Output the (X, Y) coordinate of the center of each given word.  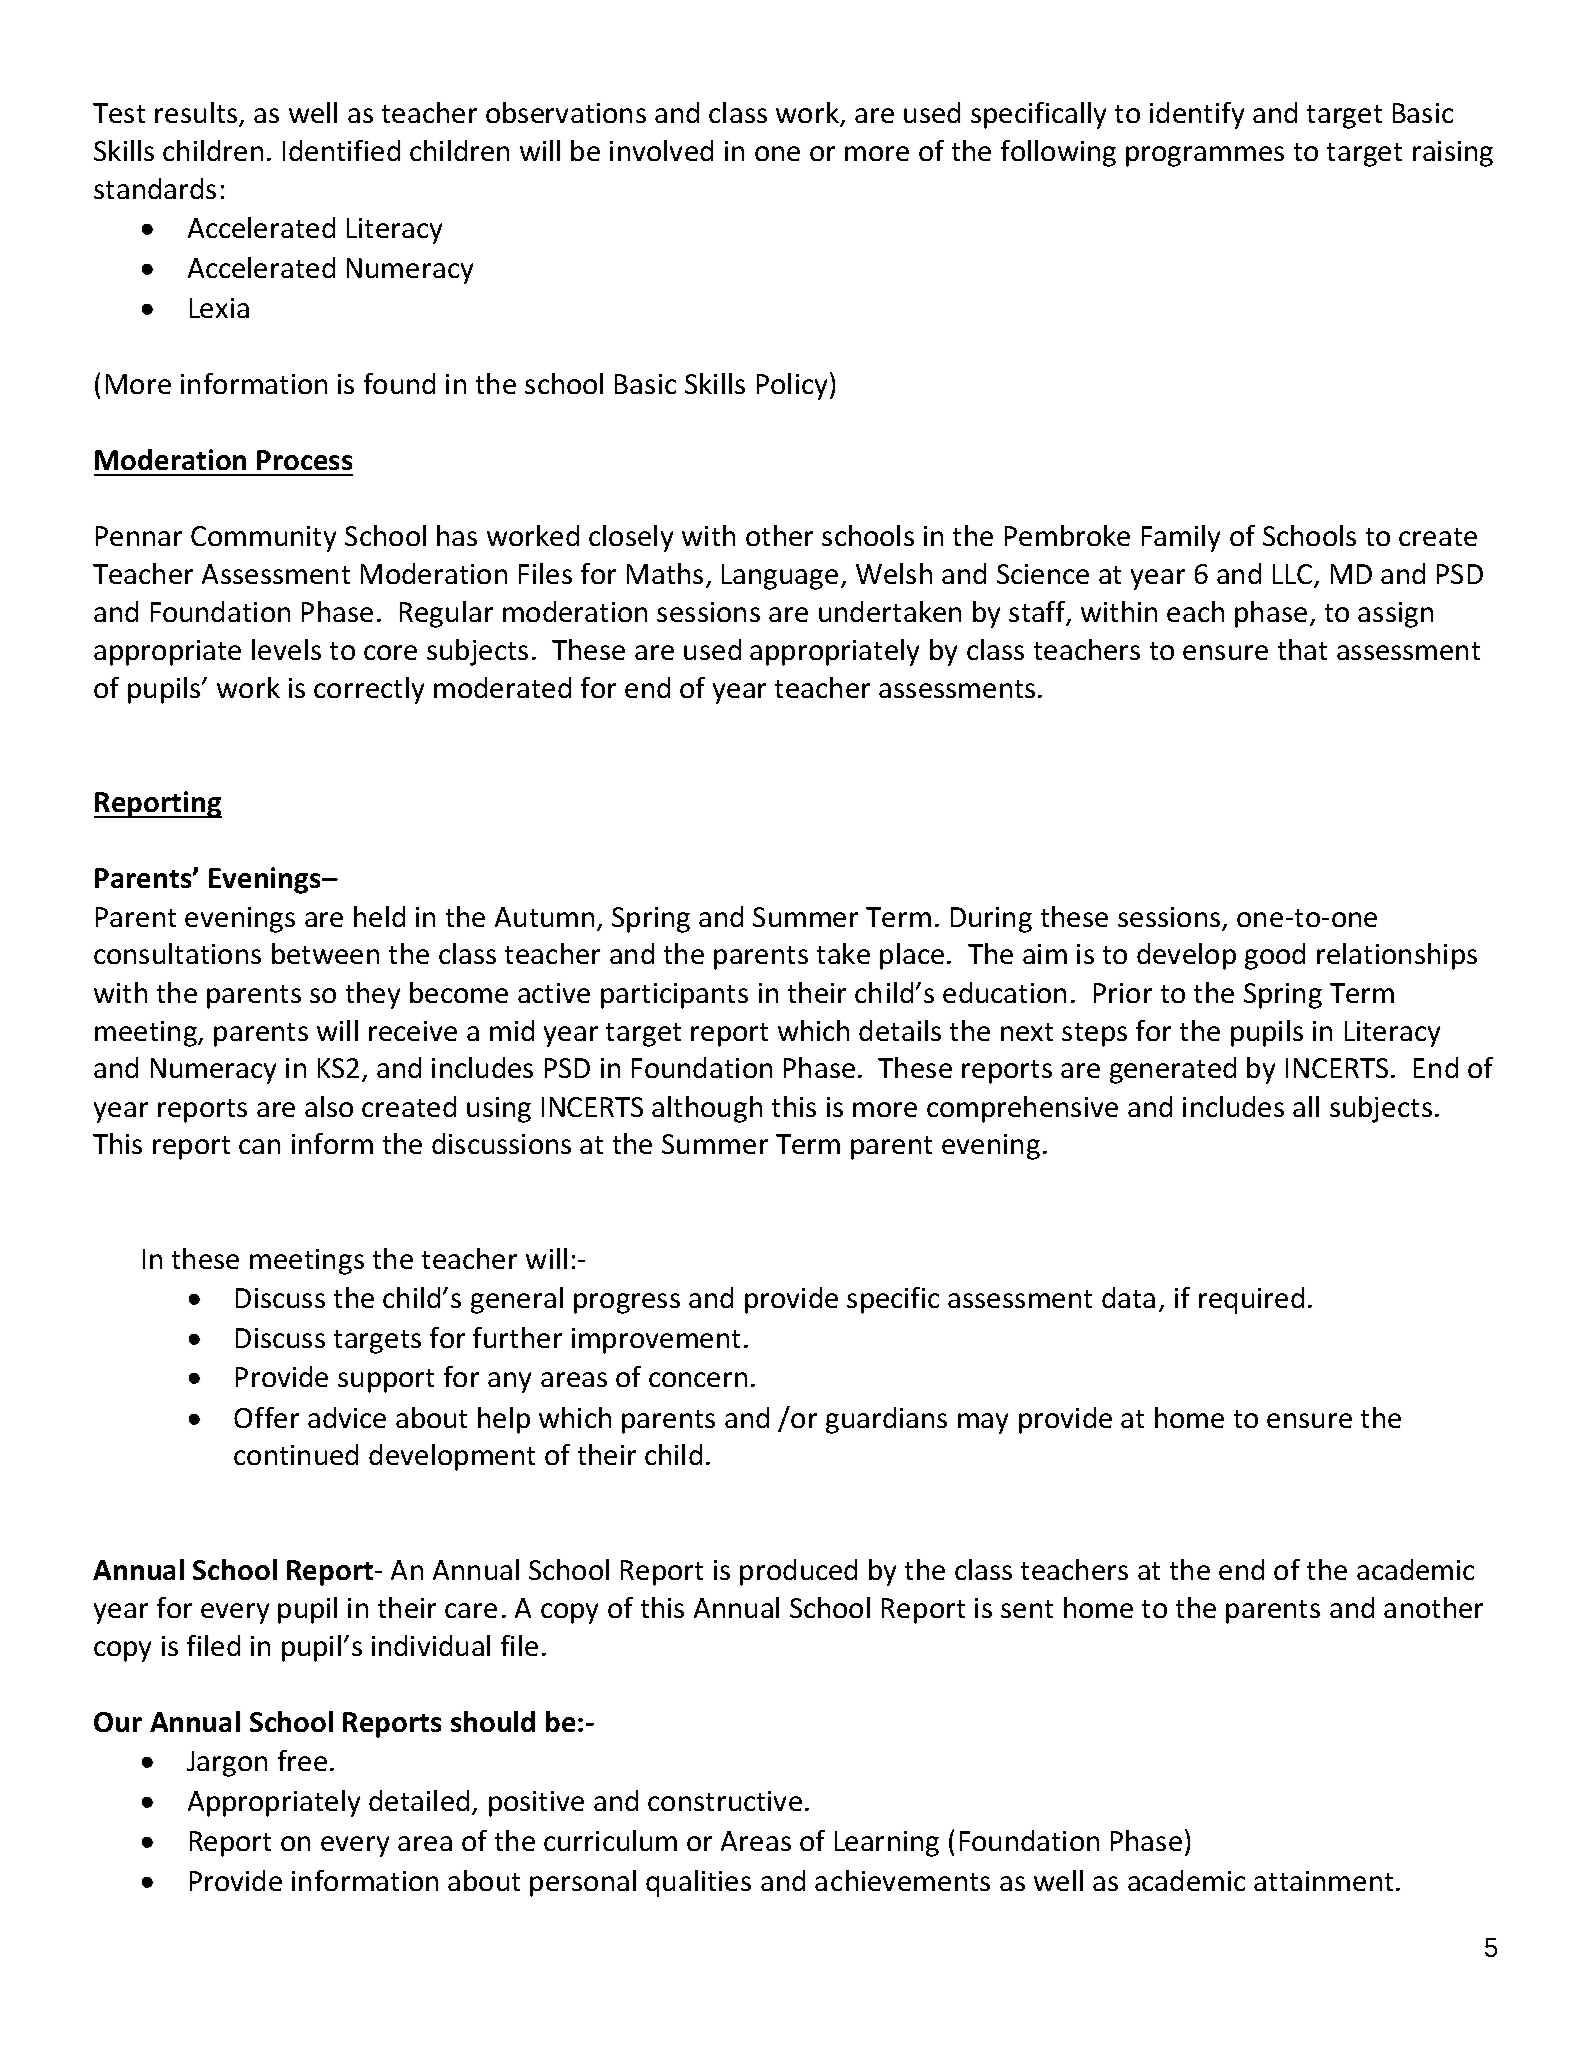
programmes (1205, 156)
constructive (725, 1801)
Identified (341, 150)
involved (661, 150)
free (302, 1760)
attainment (1323, 1881)
